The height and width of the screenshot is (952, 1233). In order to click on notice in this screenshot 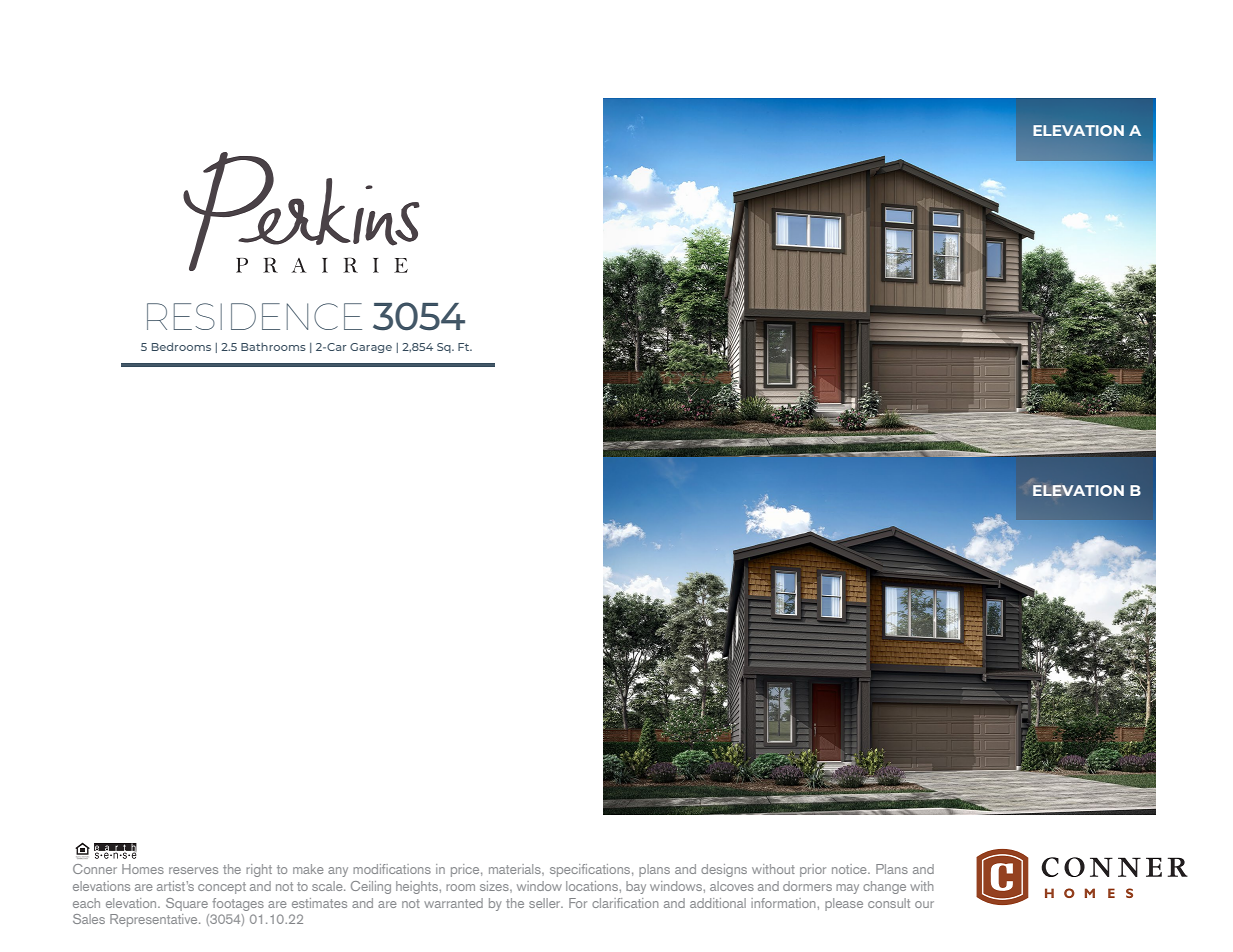, I will do `click(850, 869)`.
